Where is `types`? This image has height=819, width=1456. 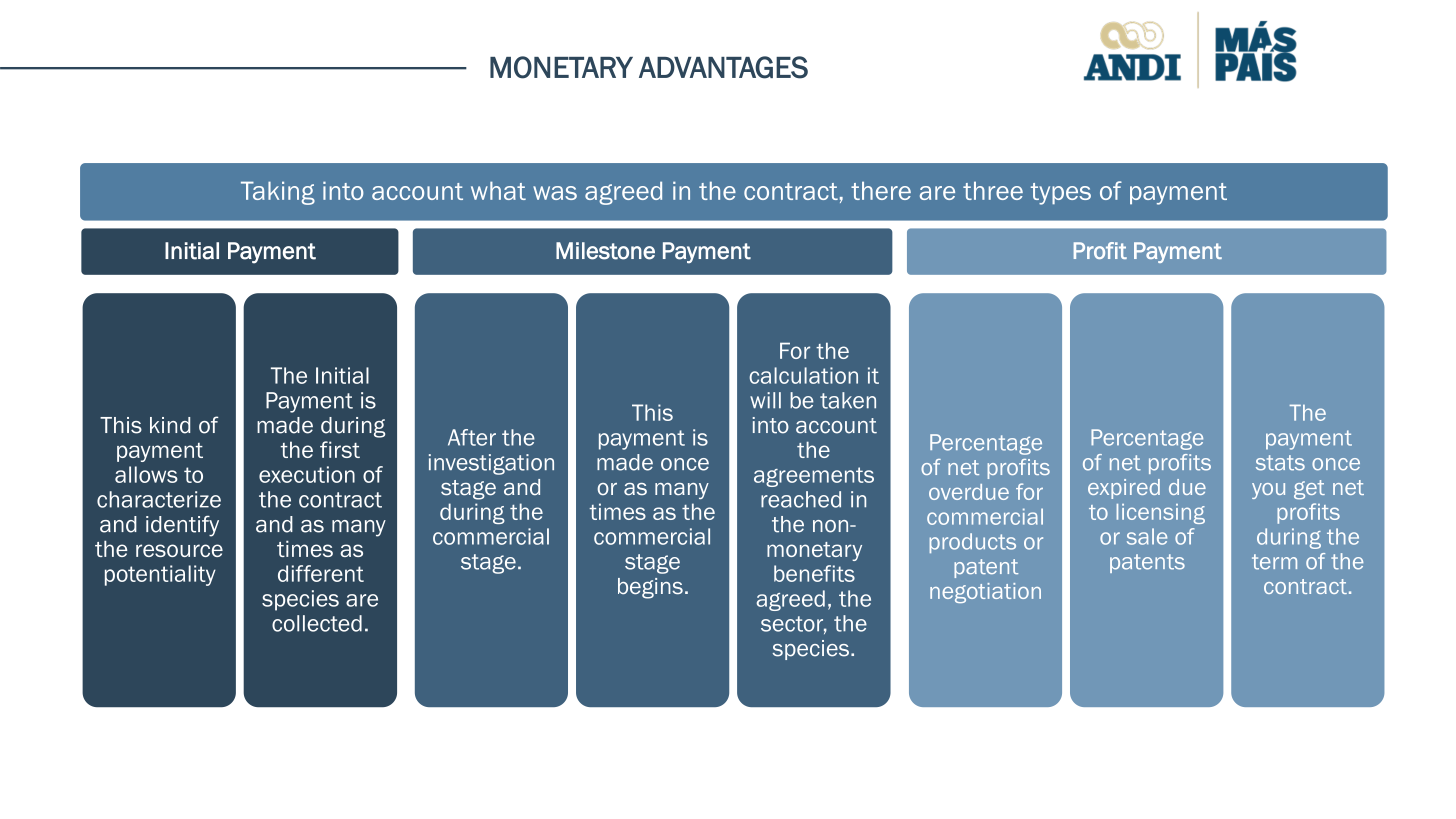
types is located at coordinates (1061, 194).
